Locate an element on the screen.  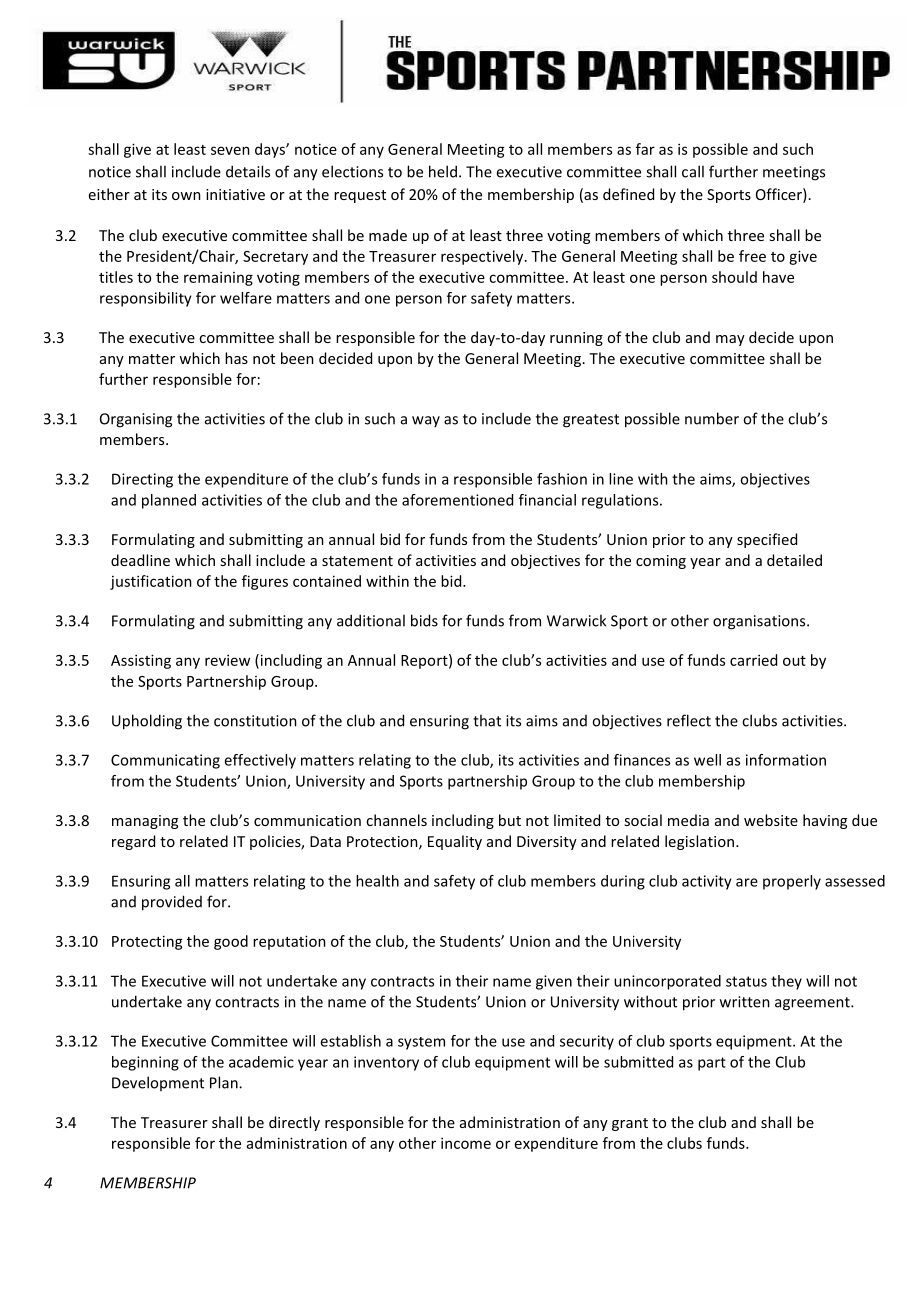
aforementioned is located at coordinates (457, 500).
